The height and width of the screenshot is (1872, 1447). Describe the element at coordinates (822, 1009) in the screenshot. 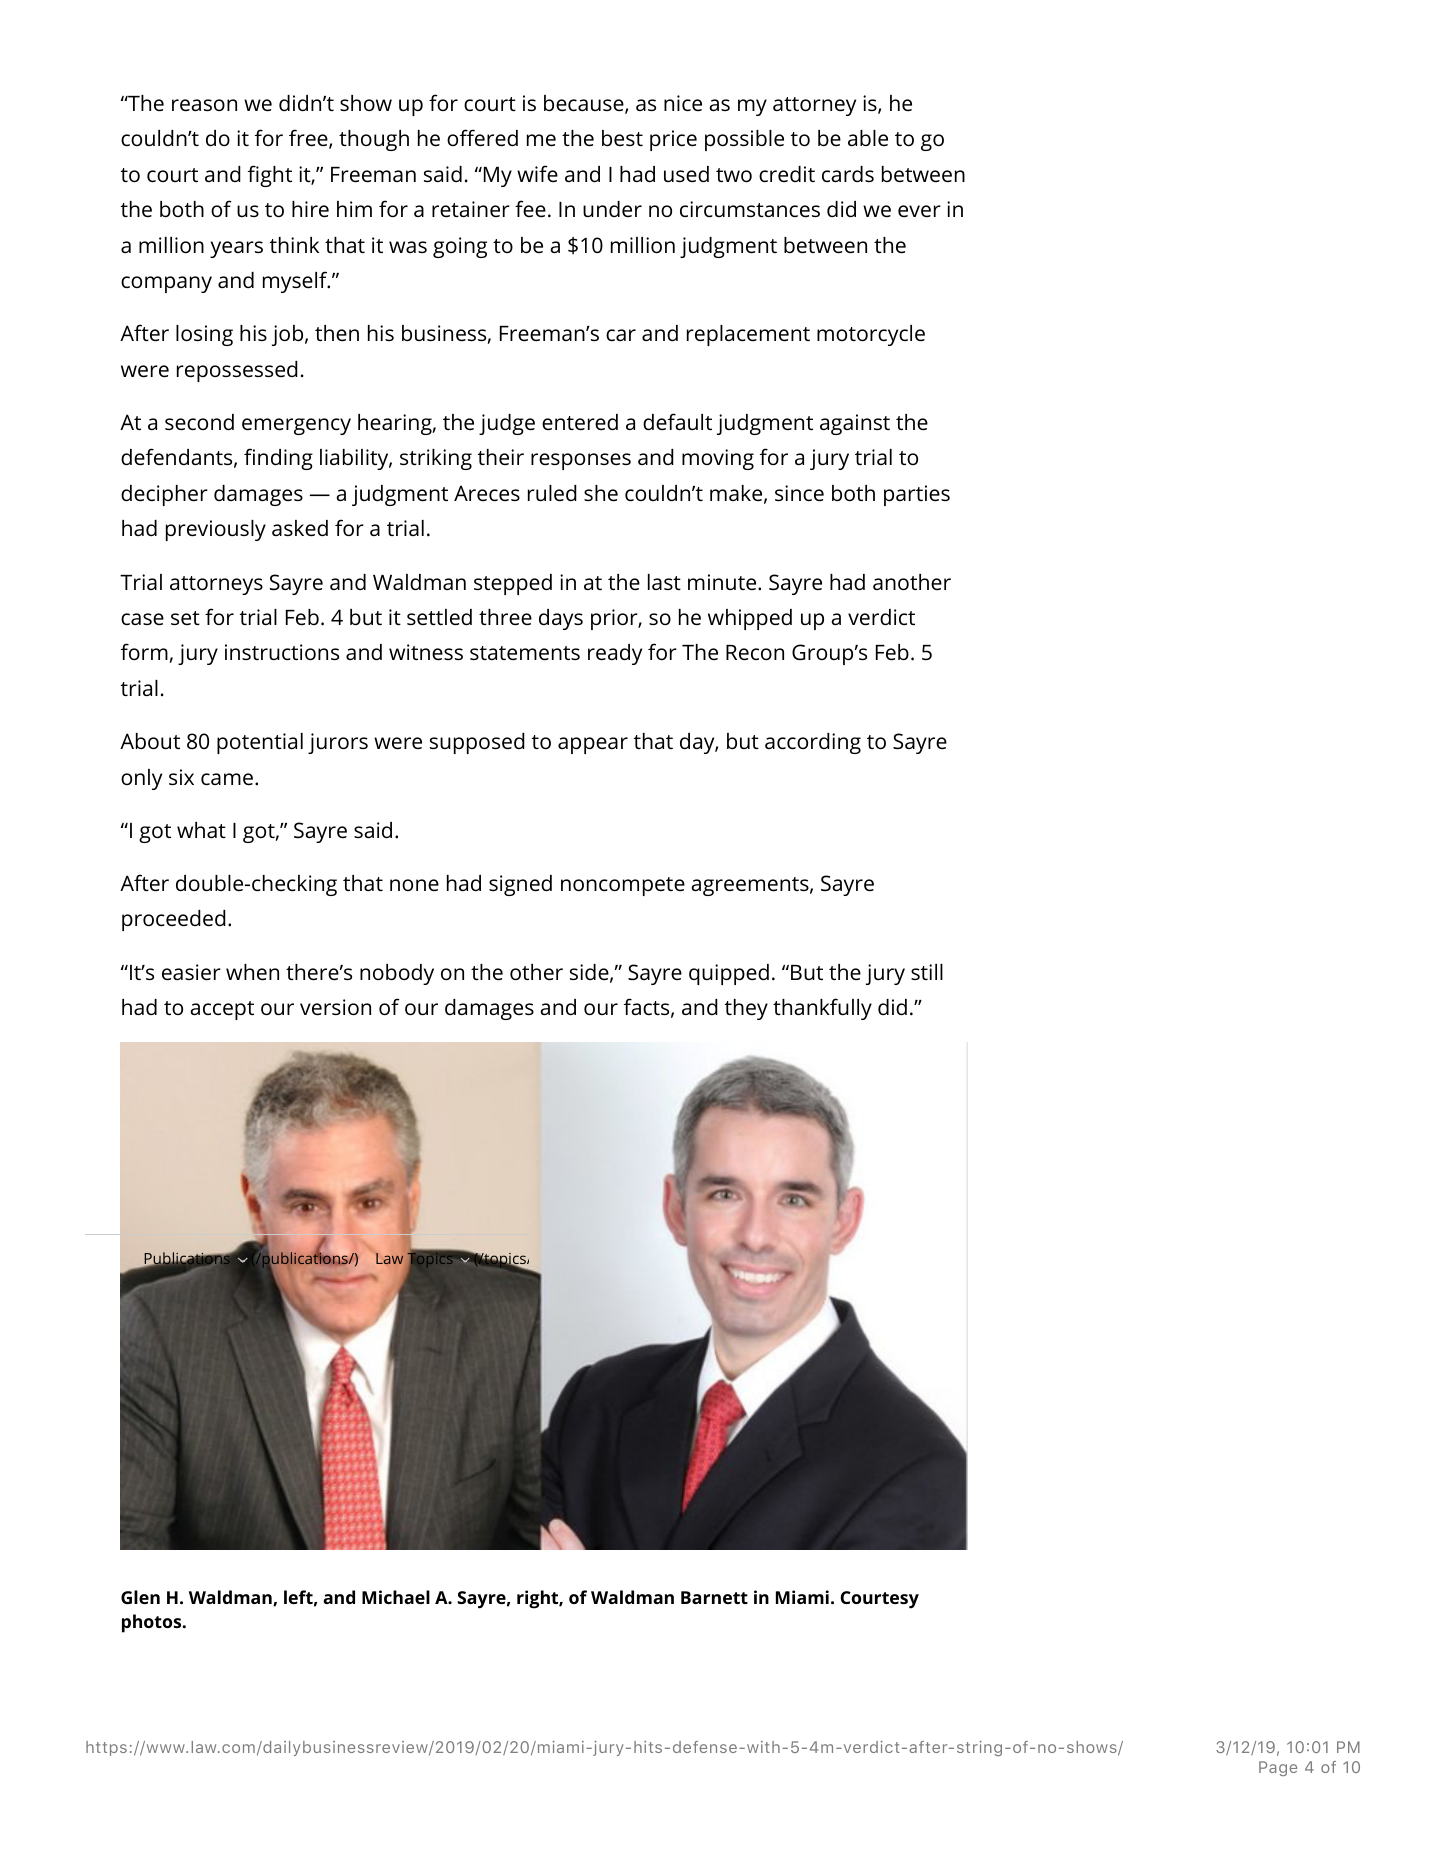

I see `thankfully` at that location.
